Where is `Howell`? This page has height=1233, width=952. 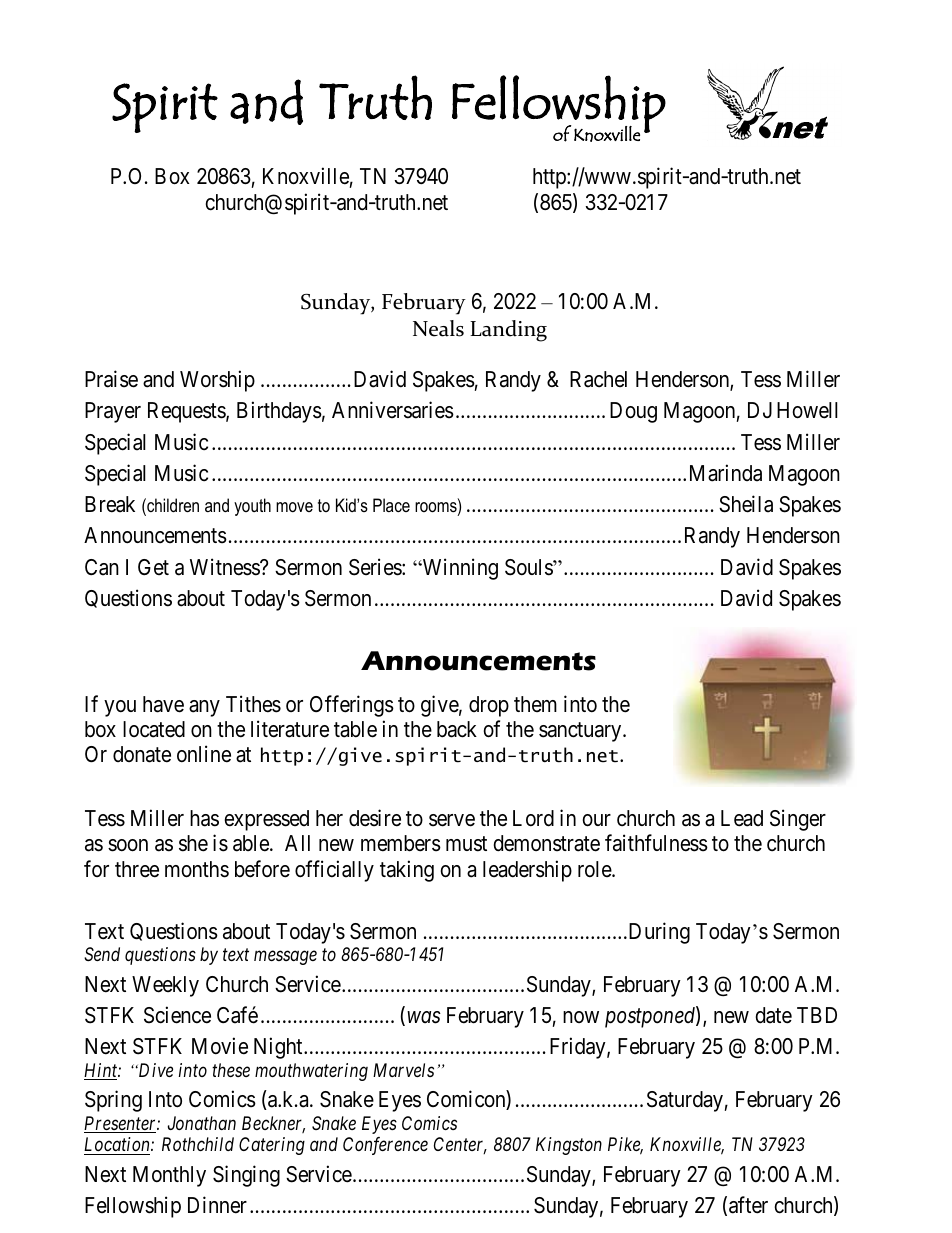 Howell is located at coordinates (807, 410).
